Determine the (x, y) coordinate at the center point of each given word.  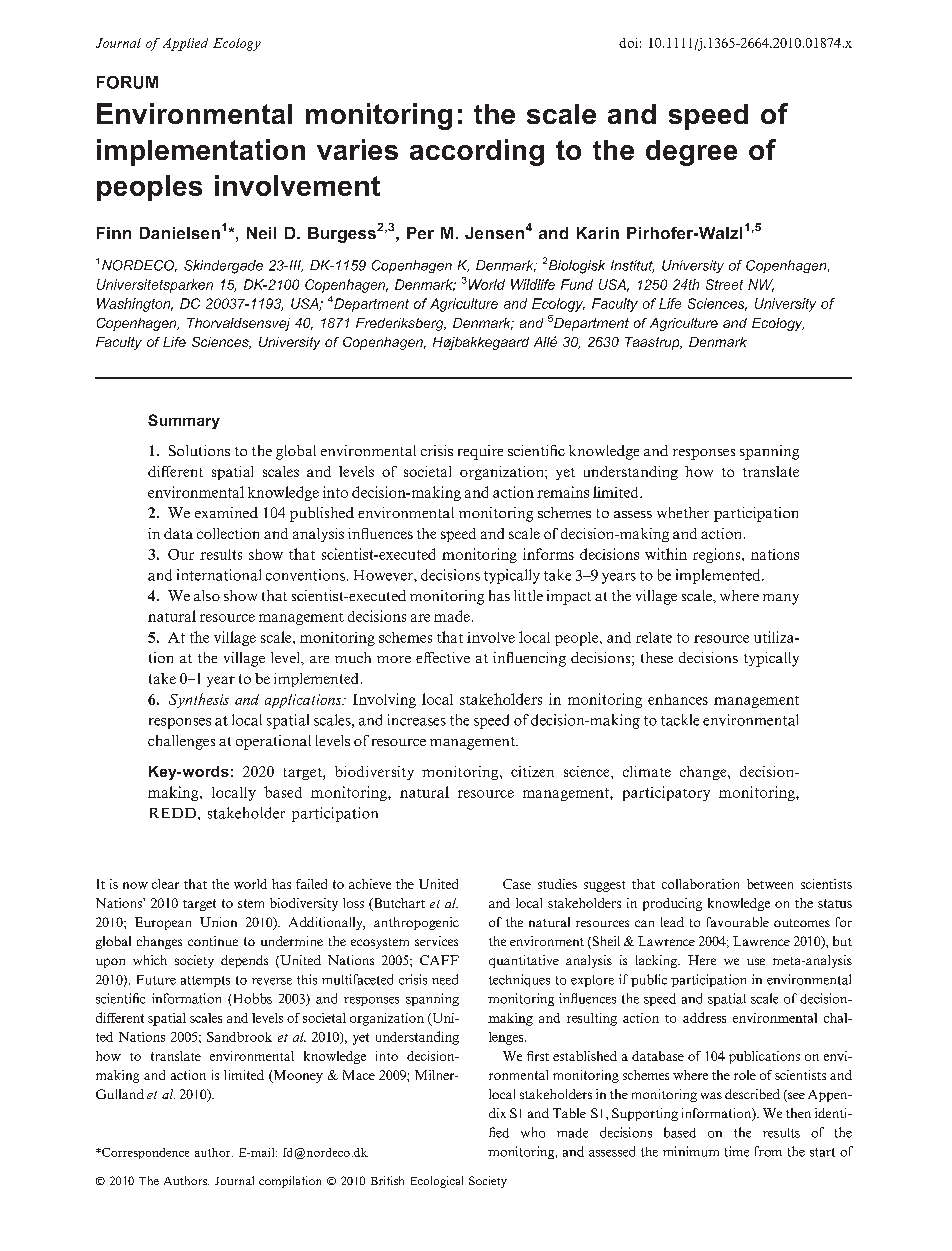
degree (691, 153)
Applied (185, 44)
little (528, 595)
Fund (577, 284)
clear (165, 884)
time (737, 1151)
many (781, 599)
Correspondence (144, 1153)
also (207, 595)
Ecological (437, 1182)
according (477, 152)
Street (724, 284)
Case (517, 884)
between (770, 884)
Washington (135, 305)
